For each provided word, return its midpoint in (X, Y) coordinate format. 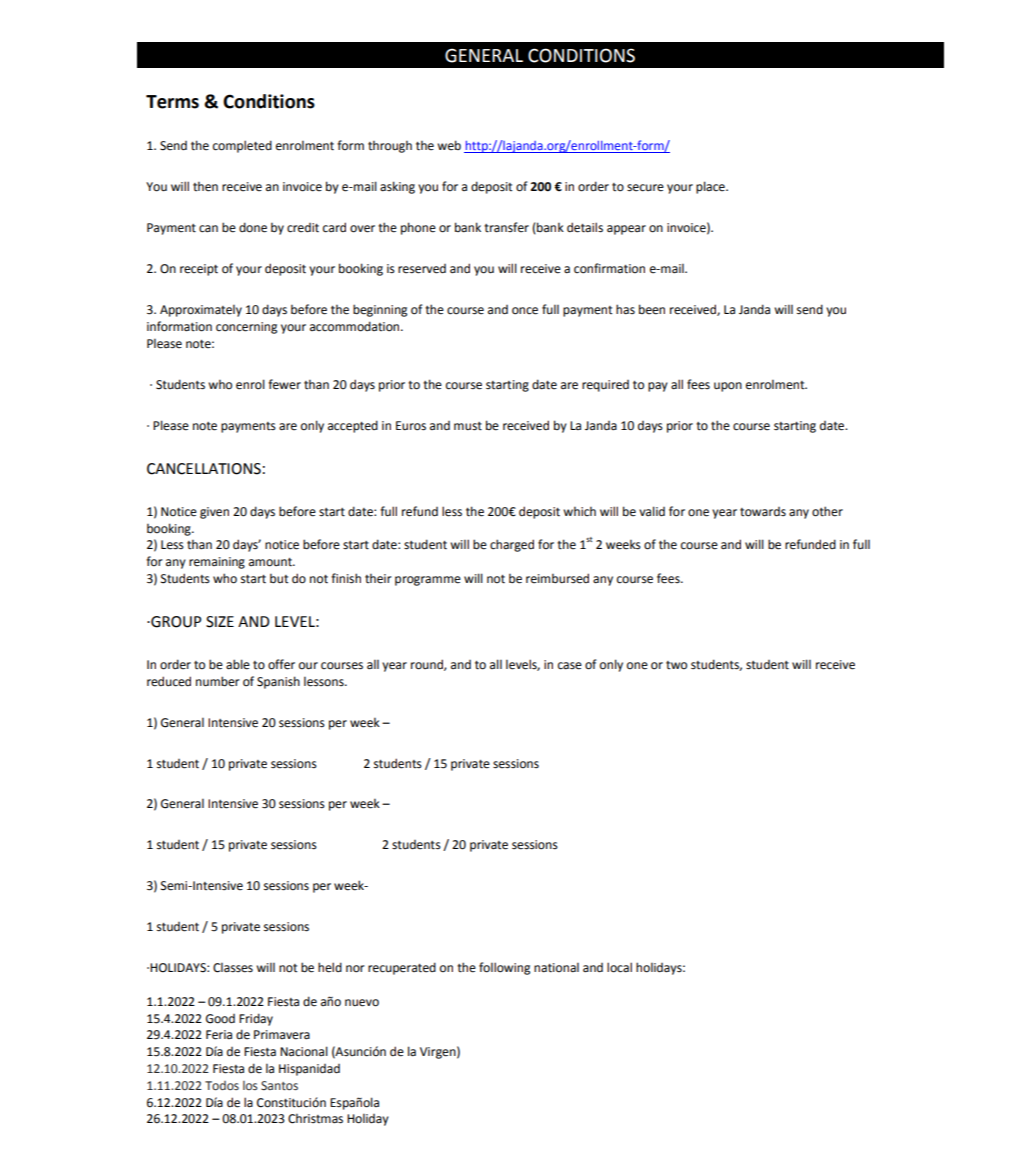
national (556, 968)
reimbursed (557, 578)
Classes (233, 968)
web (449, 145)
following (504, 968)
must (468, 426)
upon (728, 387)
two (676, 665)
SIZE (220, 622)
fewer (284, 384)
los (250, 1085)
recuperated (402, 968)
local (619, 967)
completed (242, 146)
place (711, 187)
